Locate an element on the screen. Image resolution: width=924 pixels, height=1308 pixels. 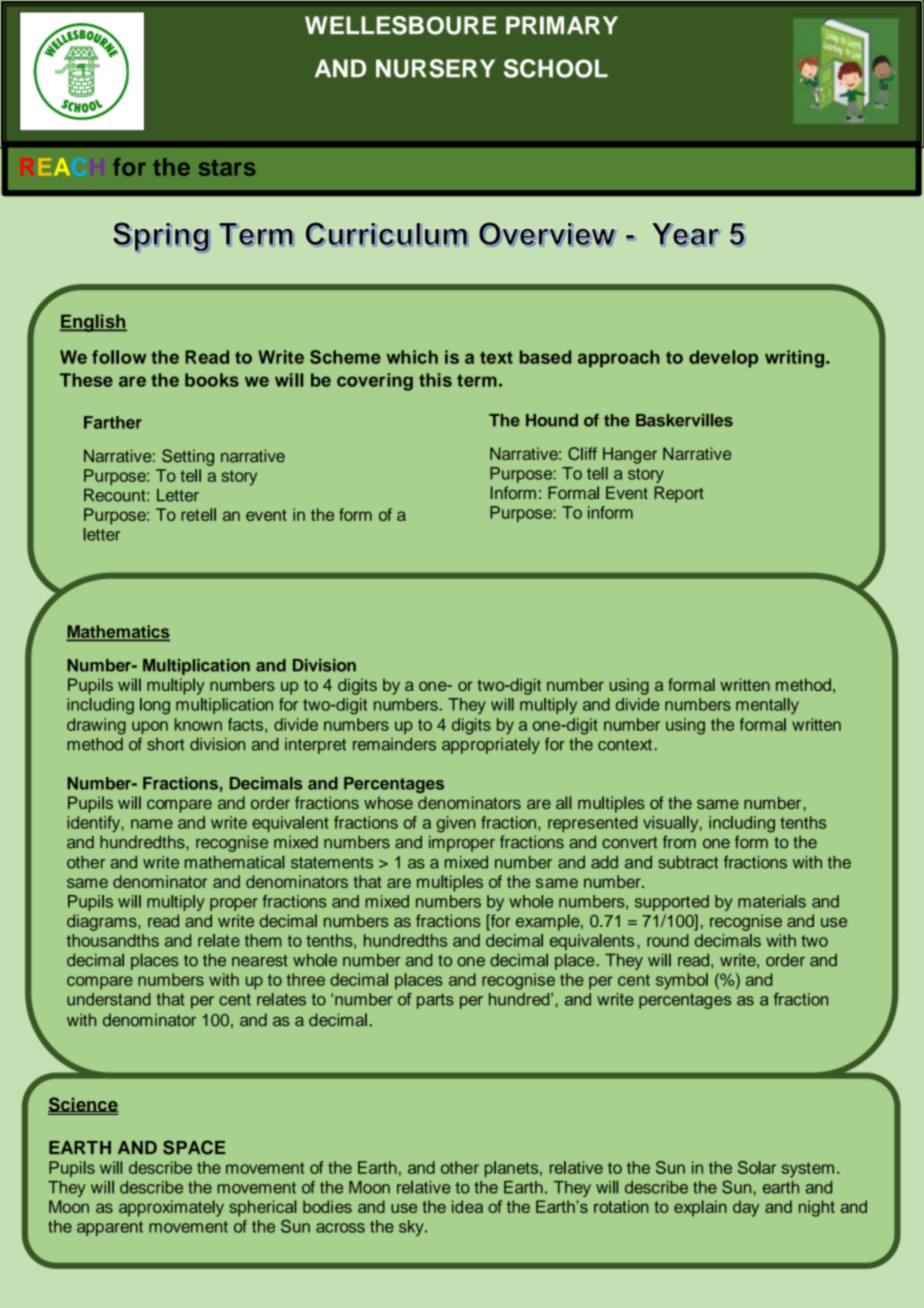
idea is located at coordinates (467, 1206).
